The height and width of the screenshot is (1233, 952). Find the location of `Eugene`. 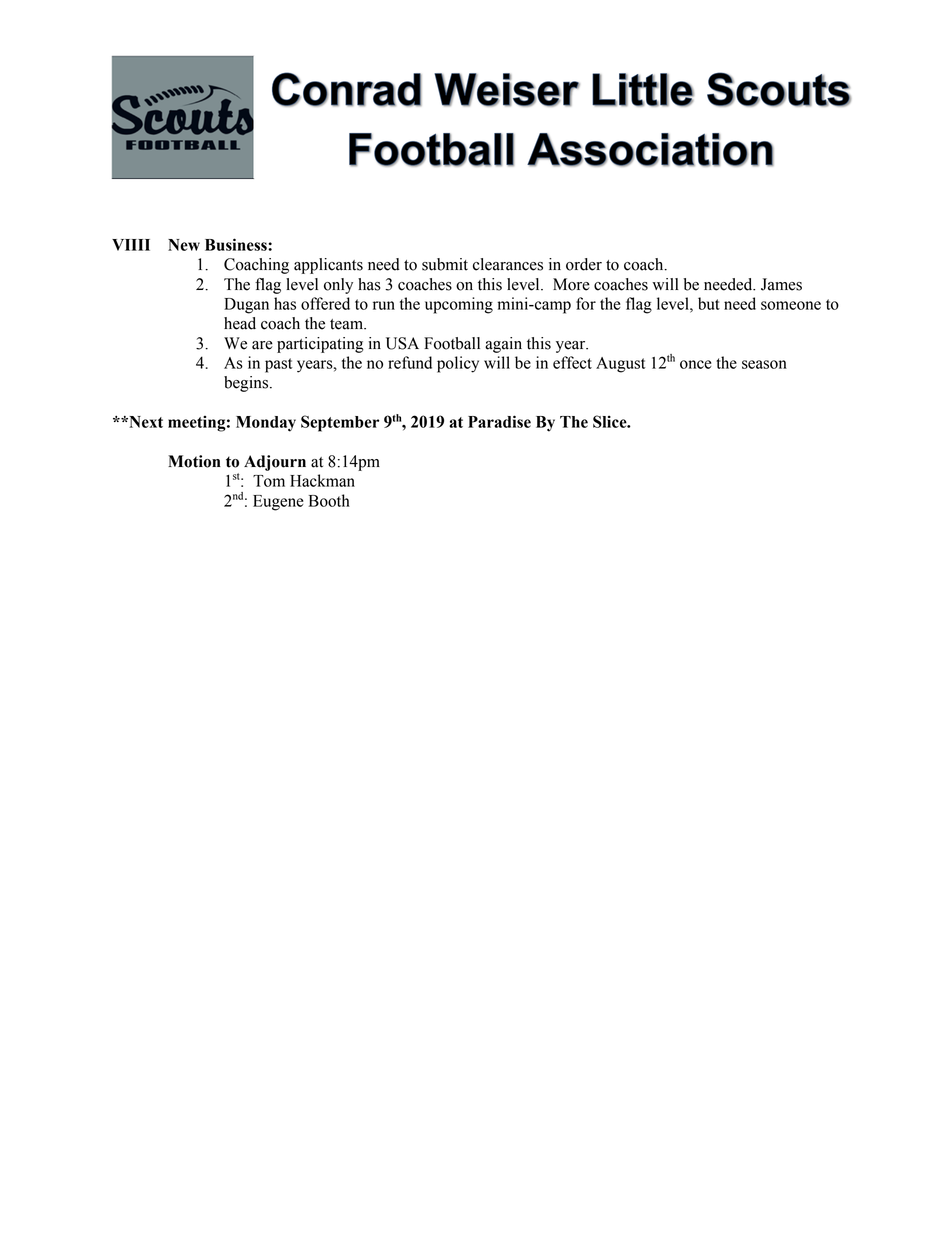

Eugene is located at coordinates (278, 503).
